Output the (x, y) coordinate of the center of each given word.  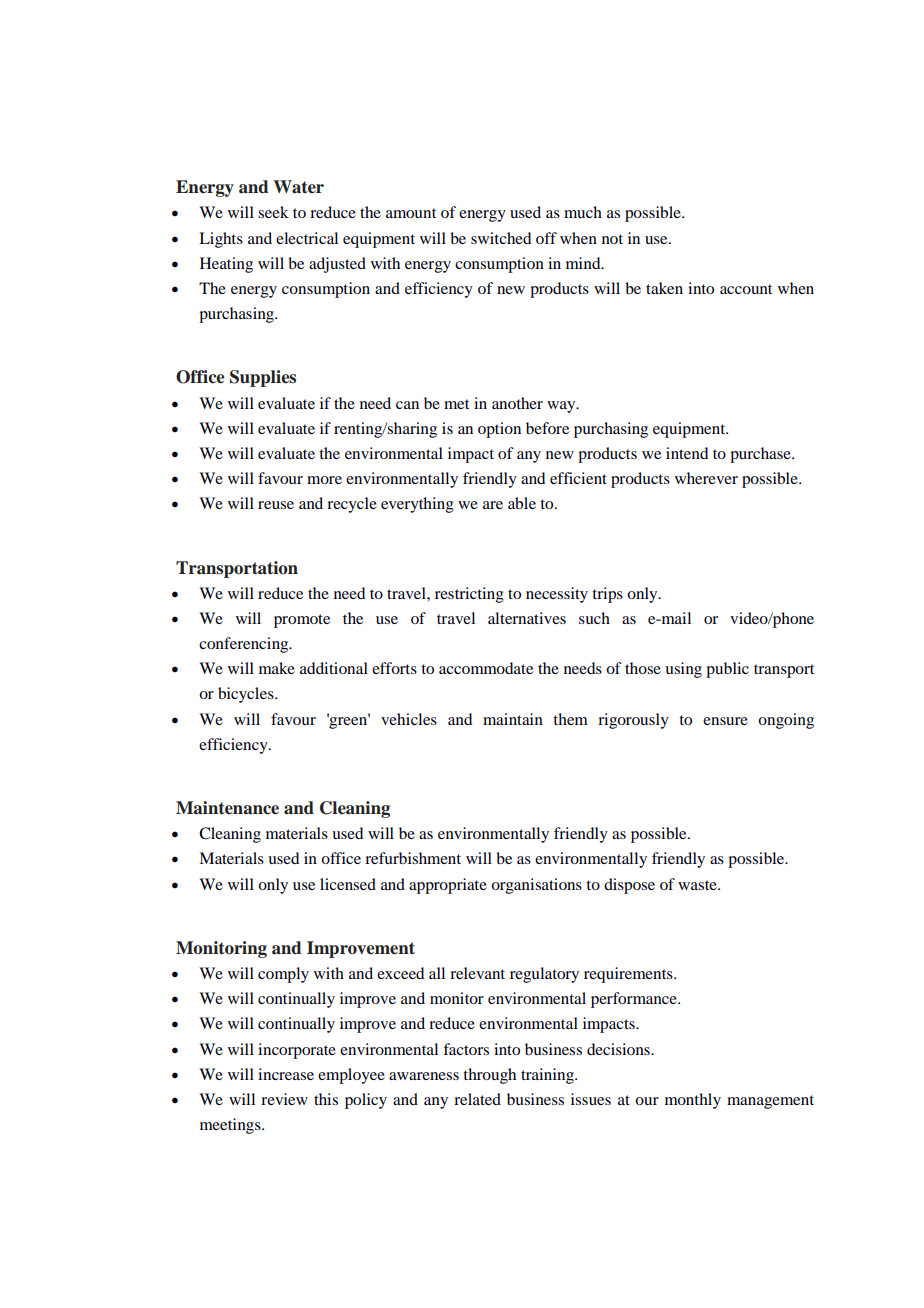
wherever (706, 478)
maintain (513, 719)
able (522, 503)
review (284, 1099)
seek (273, 212)
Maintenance (227, 808)
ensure (725, 721)
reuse (276, 505)
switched (501, 238)
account (746, 289)
